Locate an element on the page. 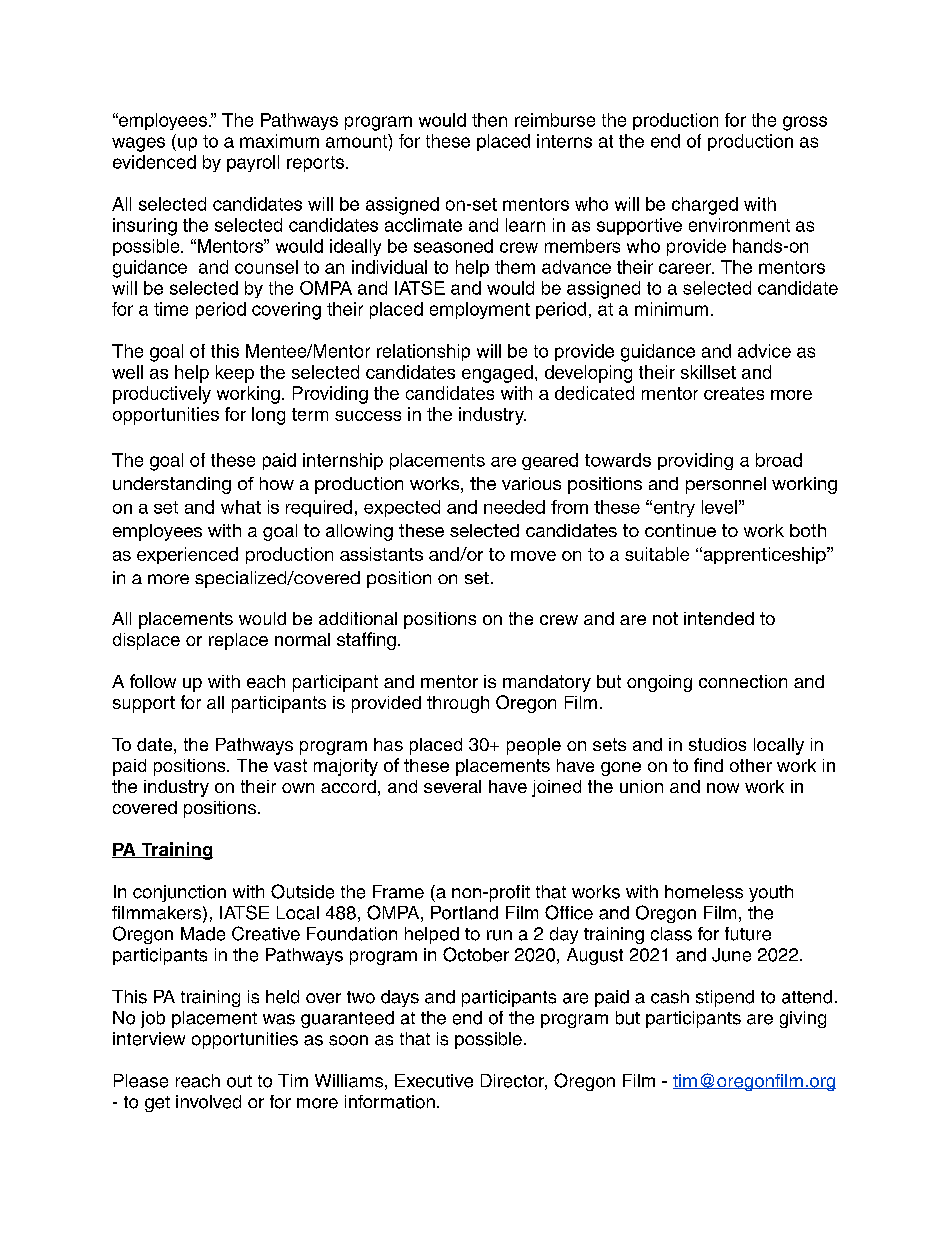  then is located at coordinates (489, 120).
